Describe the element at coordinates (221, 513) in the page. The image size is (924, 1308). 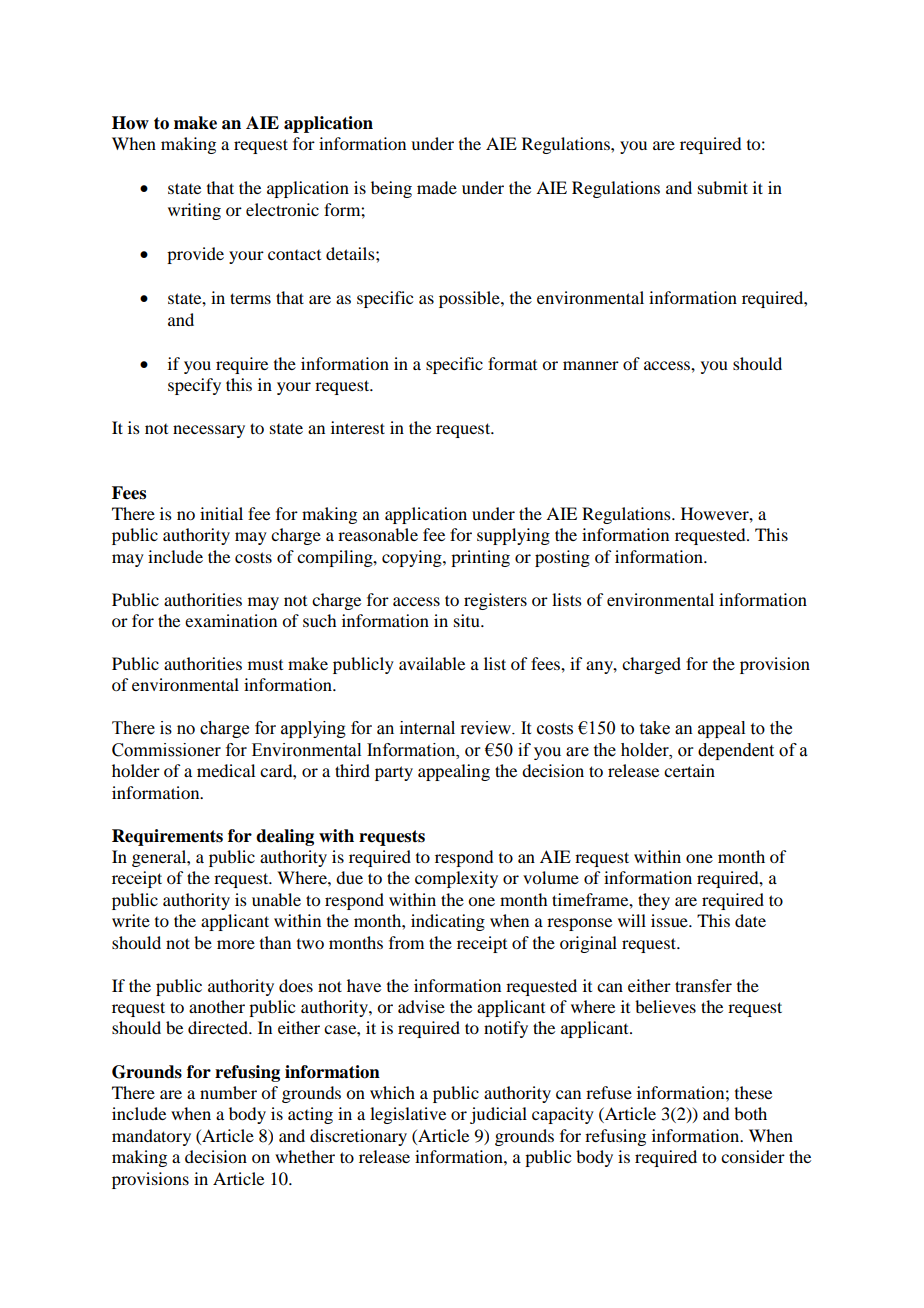
I see `initial` at that location.
